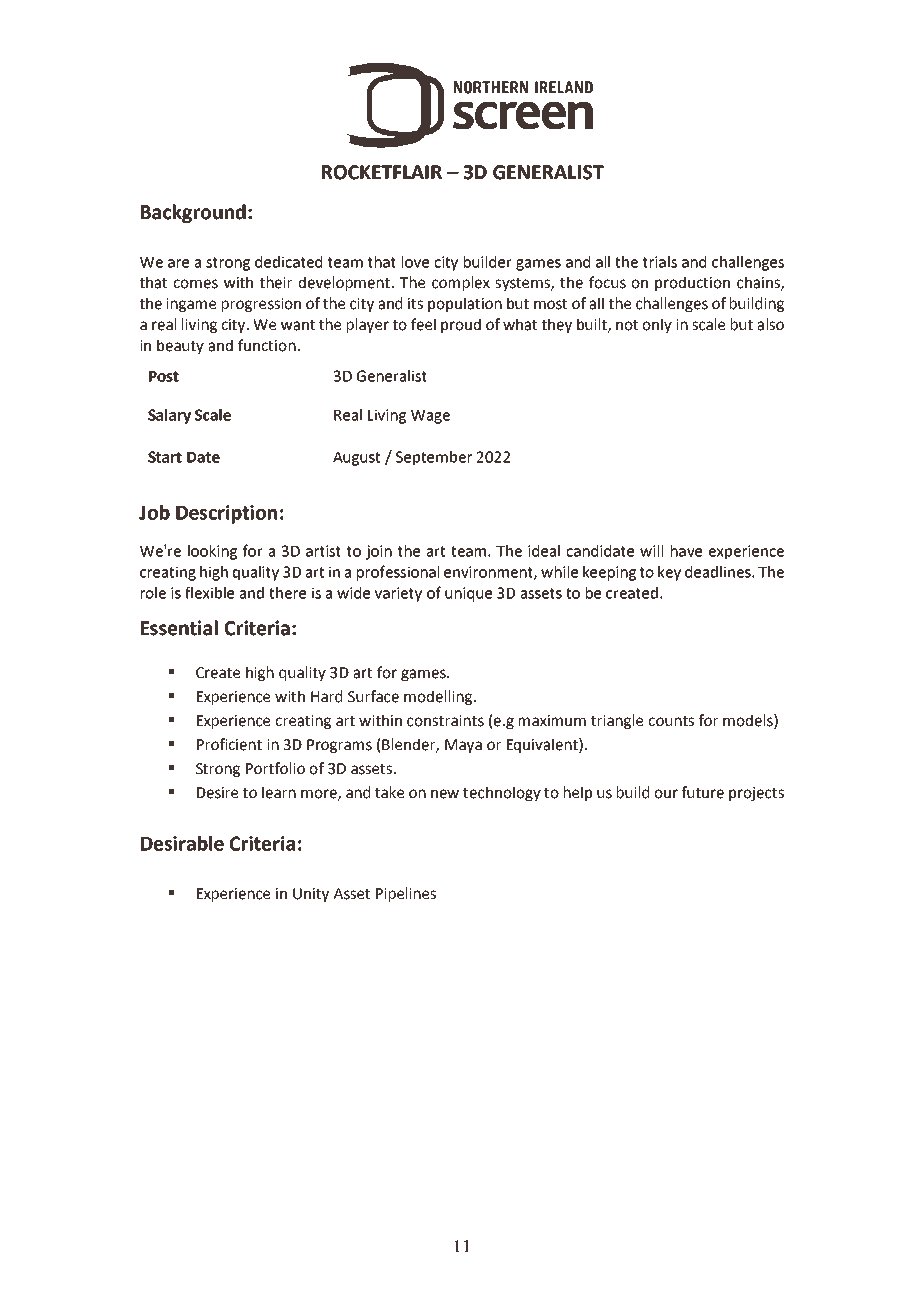 This image has height=1308, width=924. What do you see at coordinates (179, 628) in the image?
I see `Essential` at bounding box center [179, 628].
